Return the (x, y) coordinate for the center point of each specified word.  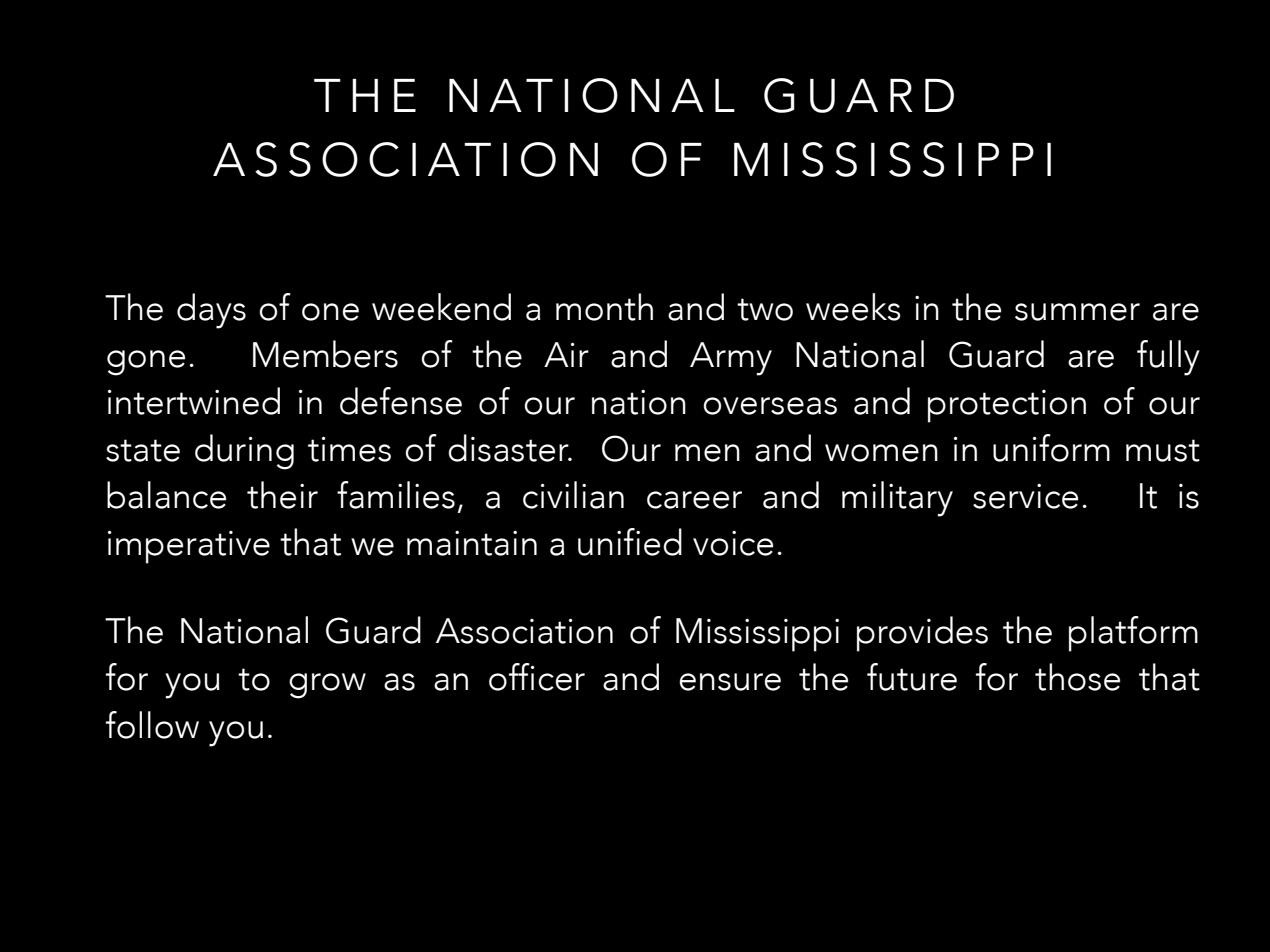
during (244, 452)
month (604, 307)
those (1077, 677)
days (211, 311)
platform (1133, 634)
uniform (1051, 448)
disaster (509, 448)
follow (152, 725)
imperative (189, 547)
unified (630, 542)
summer (1077, 312)
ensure (730, 682)
